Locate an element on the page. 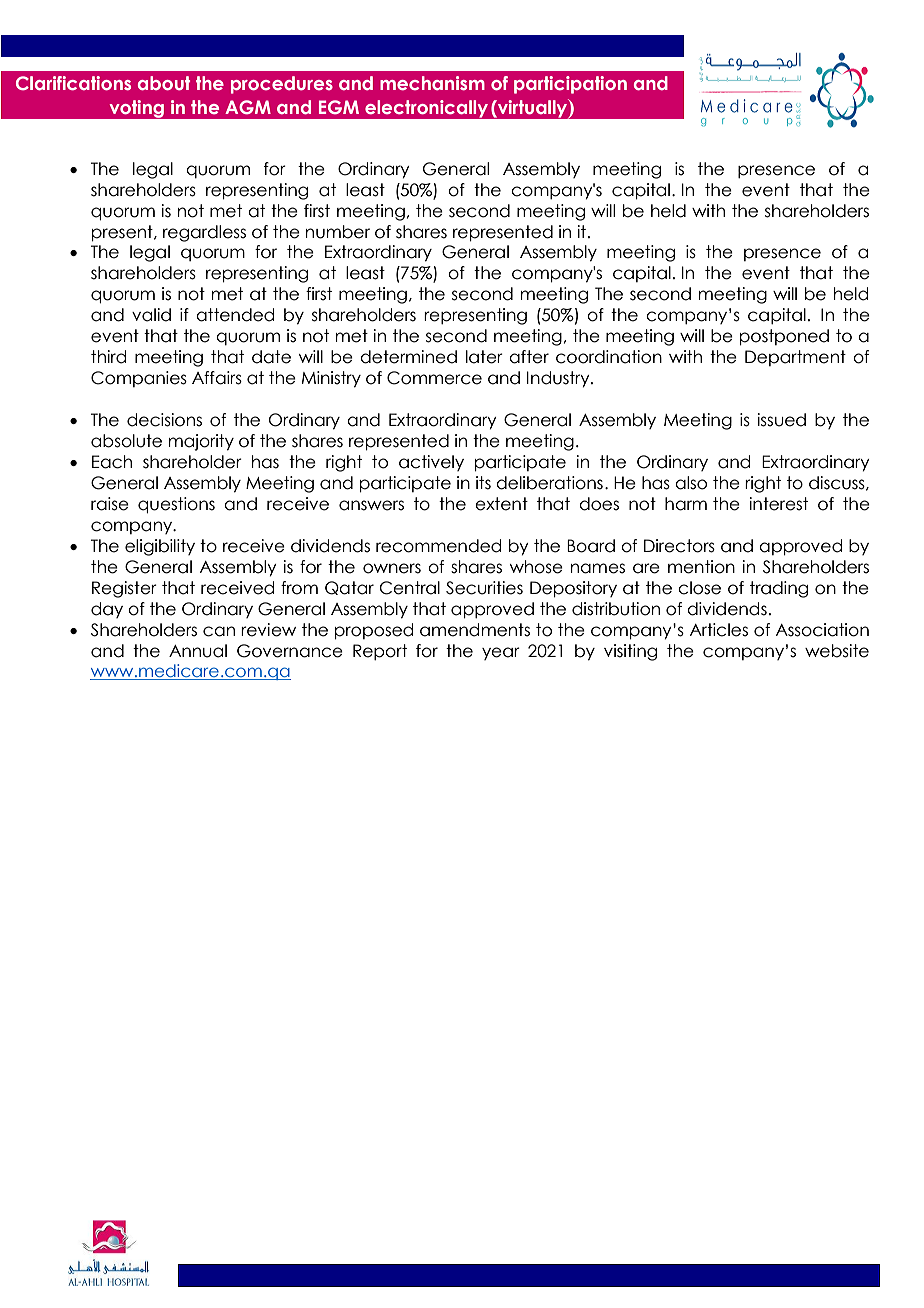 The height and width of the image is (1308, 924). number is located at coordinates (338, 232).
